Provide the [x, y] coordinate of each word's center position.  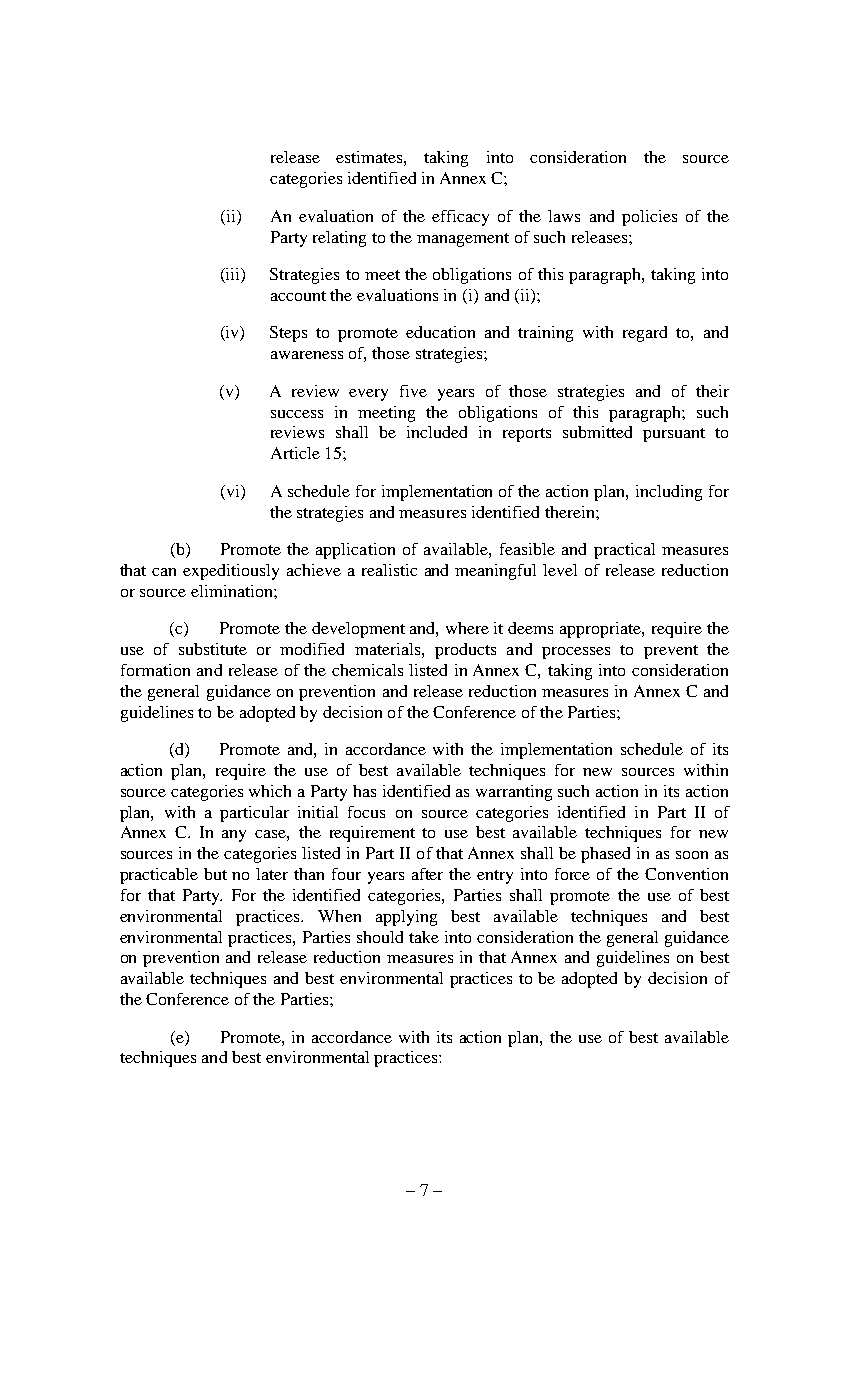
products [465, 651]
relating [339, 239]
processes [576, 653]
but [215, 874]
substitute [213, 649]
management [463, 240]
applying [406, 918]
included [437, 432]
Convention [686, 874]
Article [295, 453]
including [669, 493]
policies [649, 218]
